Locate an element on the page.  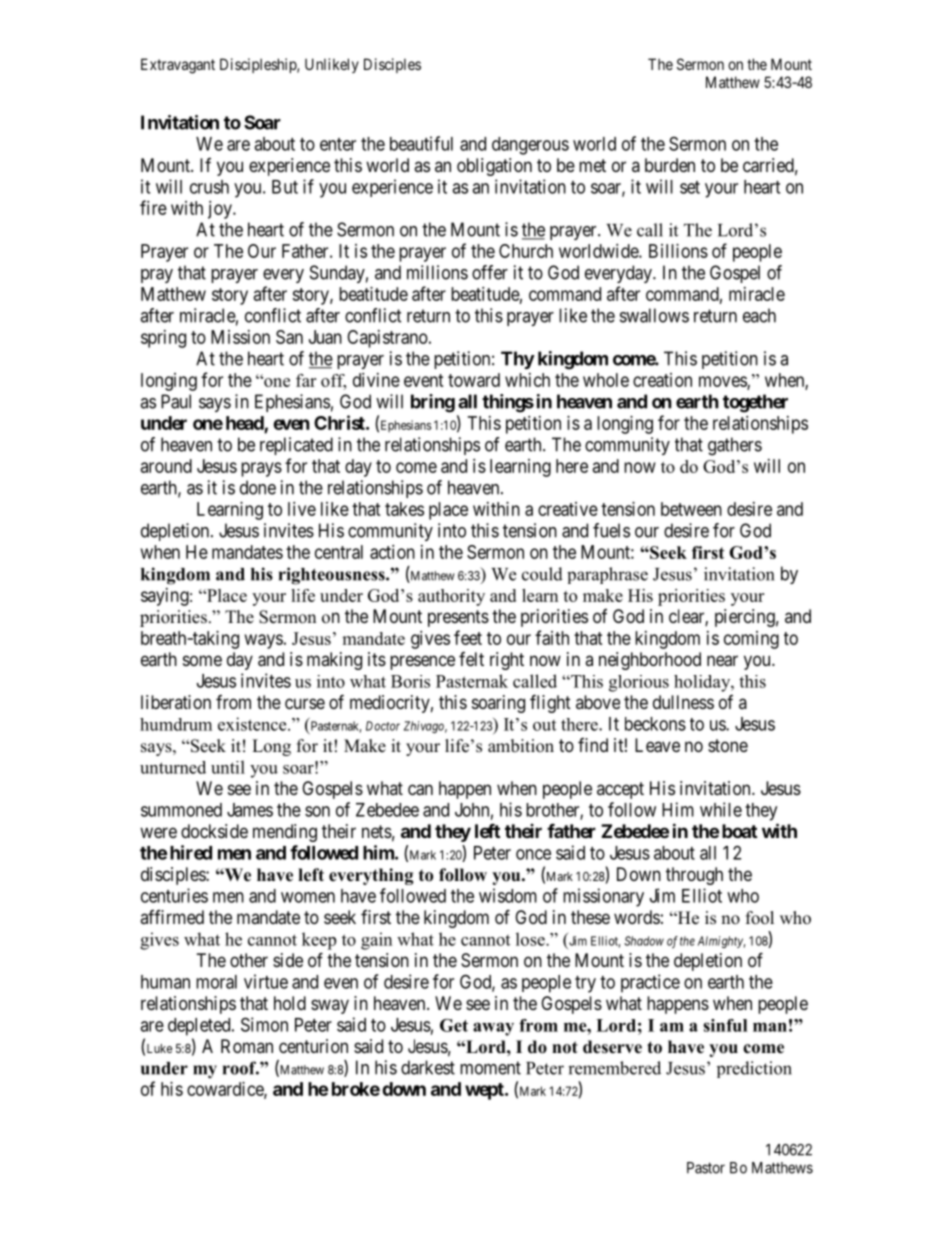
wept is located at coordinates (485, 1091).
